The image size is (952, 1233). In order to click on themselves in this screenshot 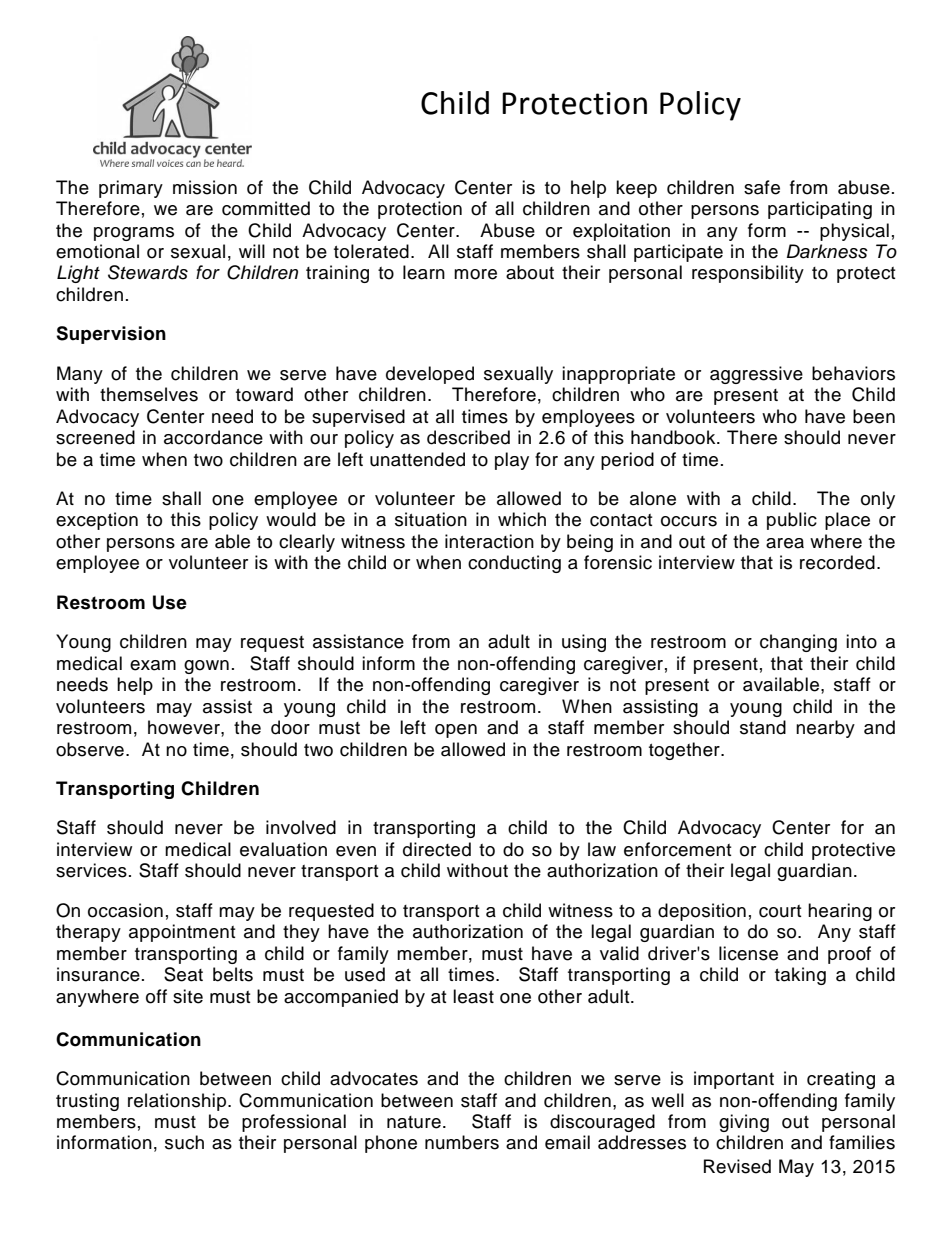, I will do `click(149, 394)`.
